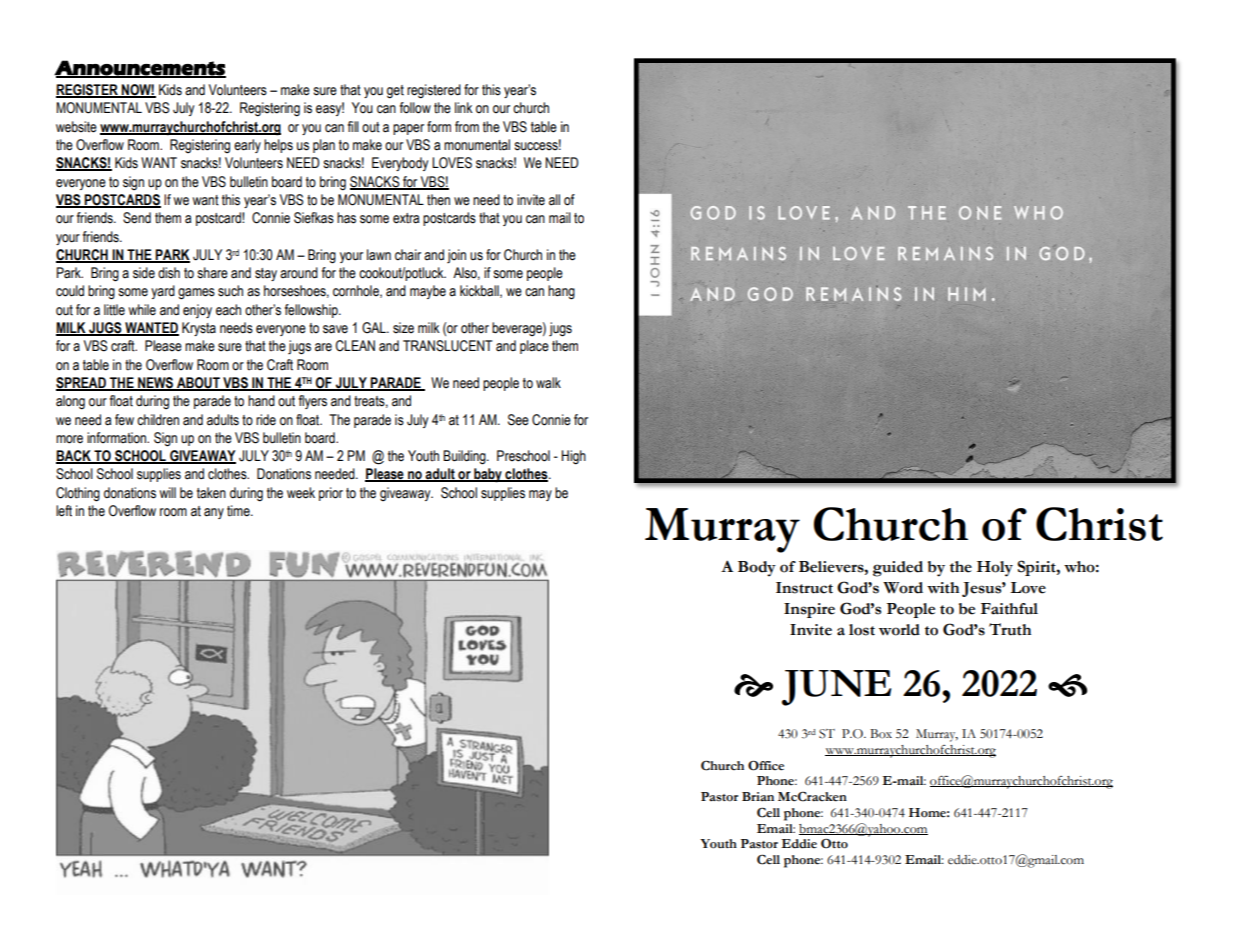 The width and height of the screenshot is (1233, 952). Describe the element at coordinates (140, 68) in the screenshot. I see `Announcements` at that location.
